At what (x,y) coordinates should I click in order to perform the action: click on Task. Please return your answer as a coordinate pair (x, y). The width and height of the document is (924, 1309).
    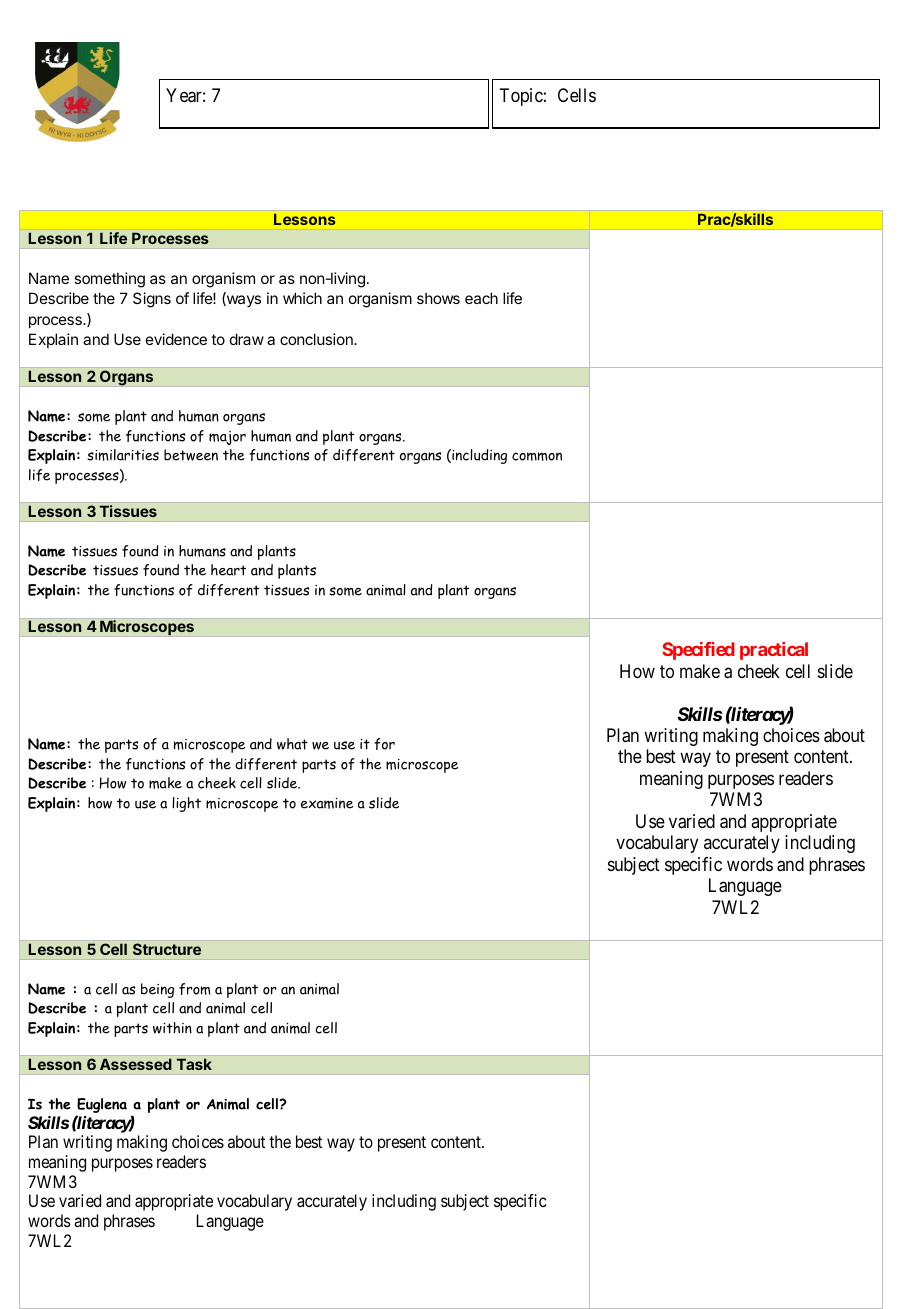
    Looking at the image, I should click on (194, 1064).
